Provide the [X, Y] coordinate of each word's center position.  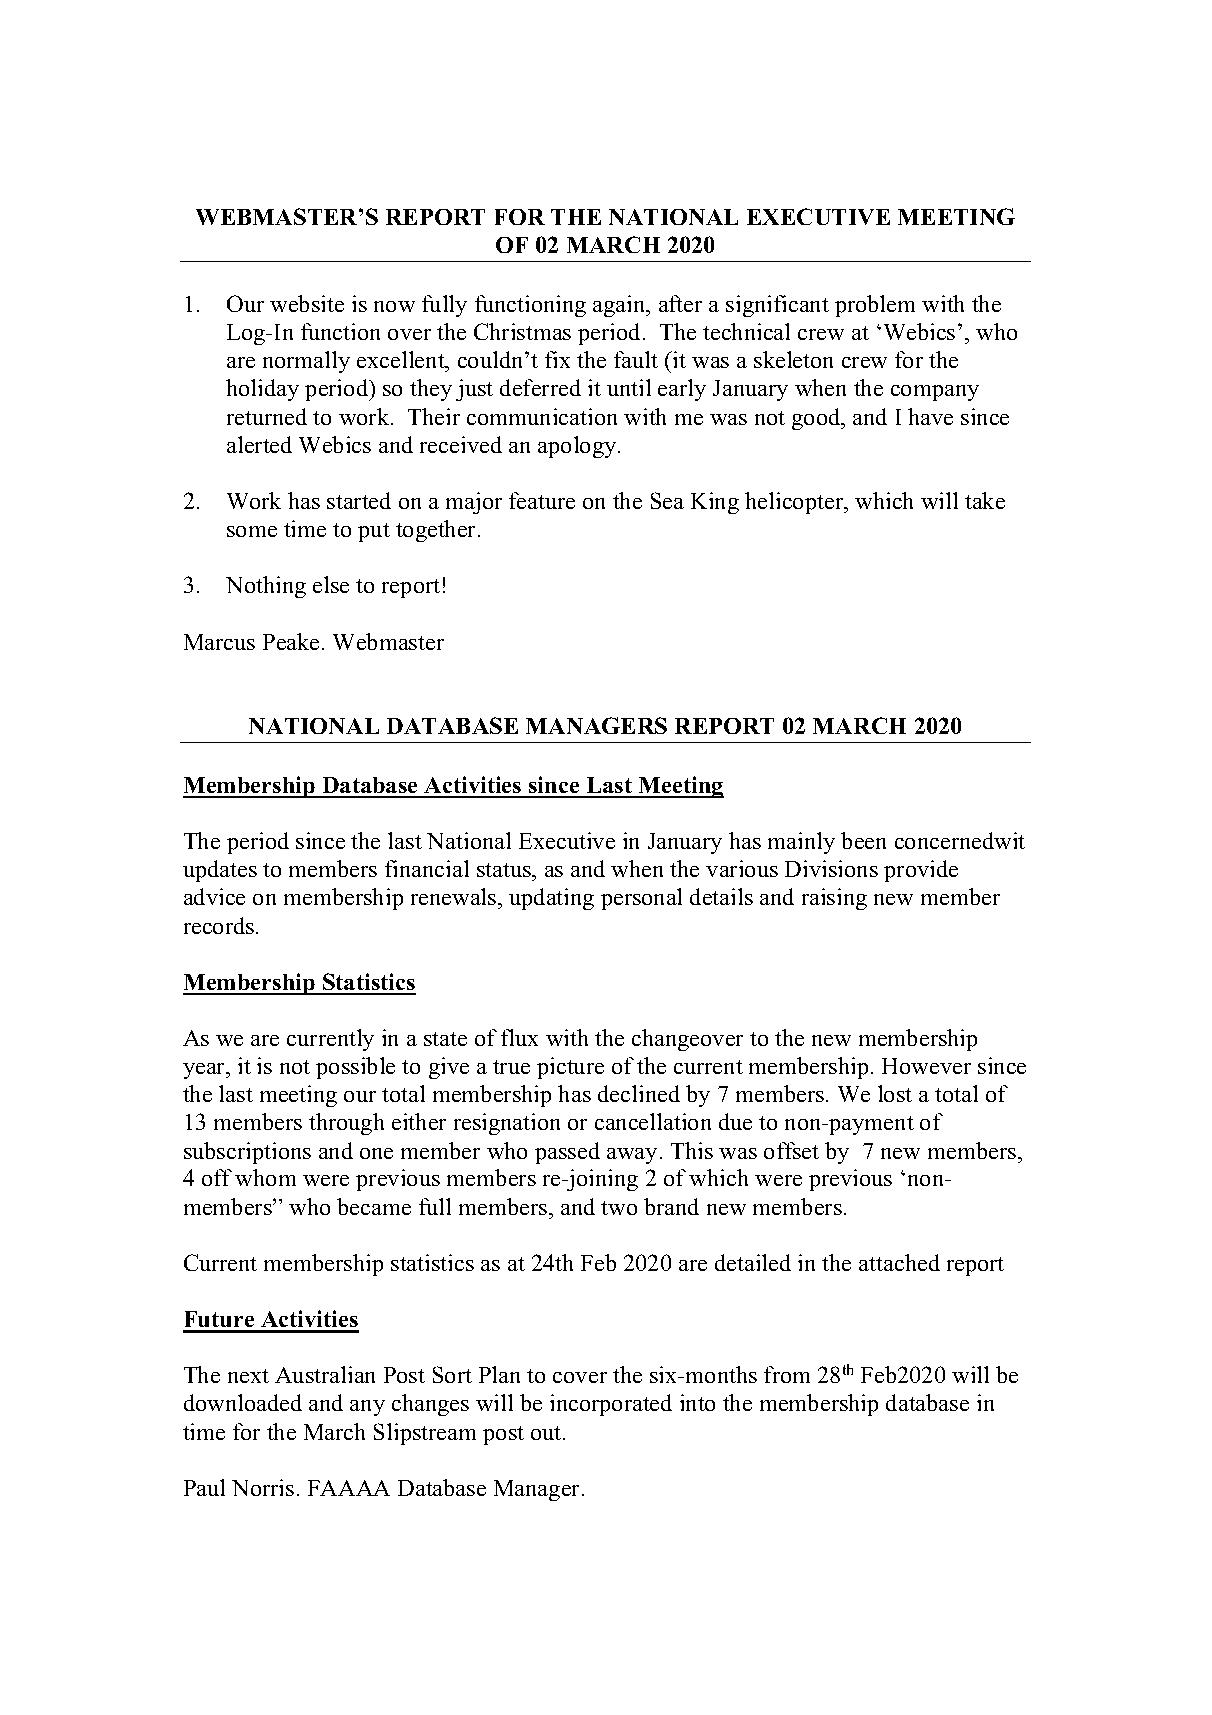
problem [875, 306]
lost [895, 1093]
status [505, 872]
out [547, 1433]
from [787, 1374]
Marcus [219, 642]
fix [557, 359]
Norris [263, 1487]
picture [570, 1068]
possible [355, 1068]
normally [306, 362]
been [863, 840]
